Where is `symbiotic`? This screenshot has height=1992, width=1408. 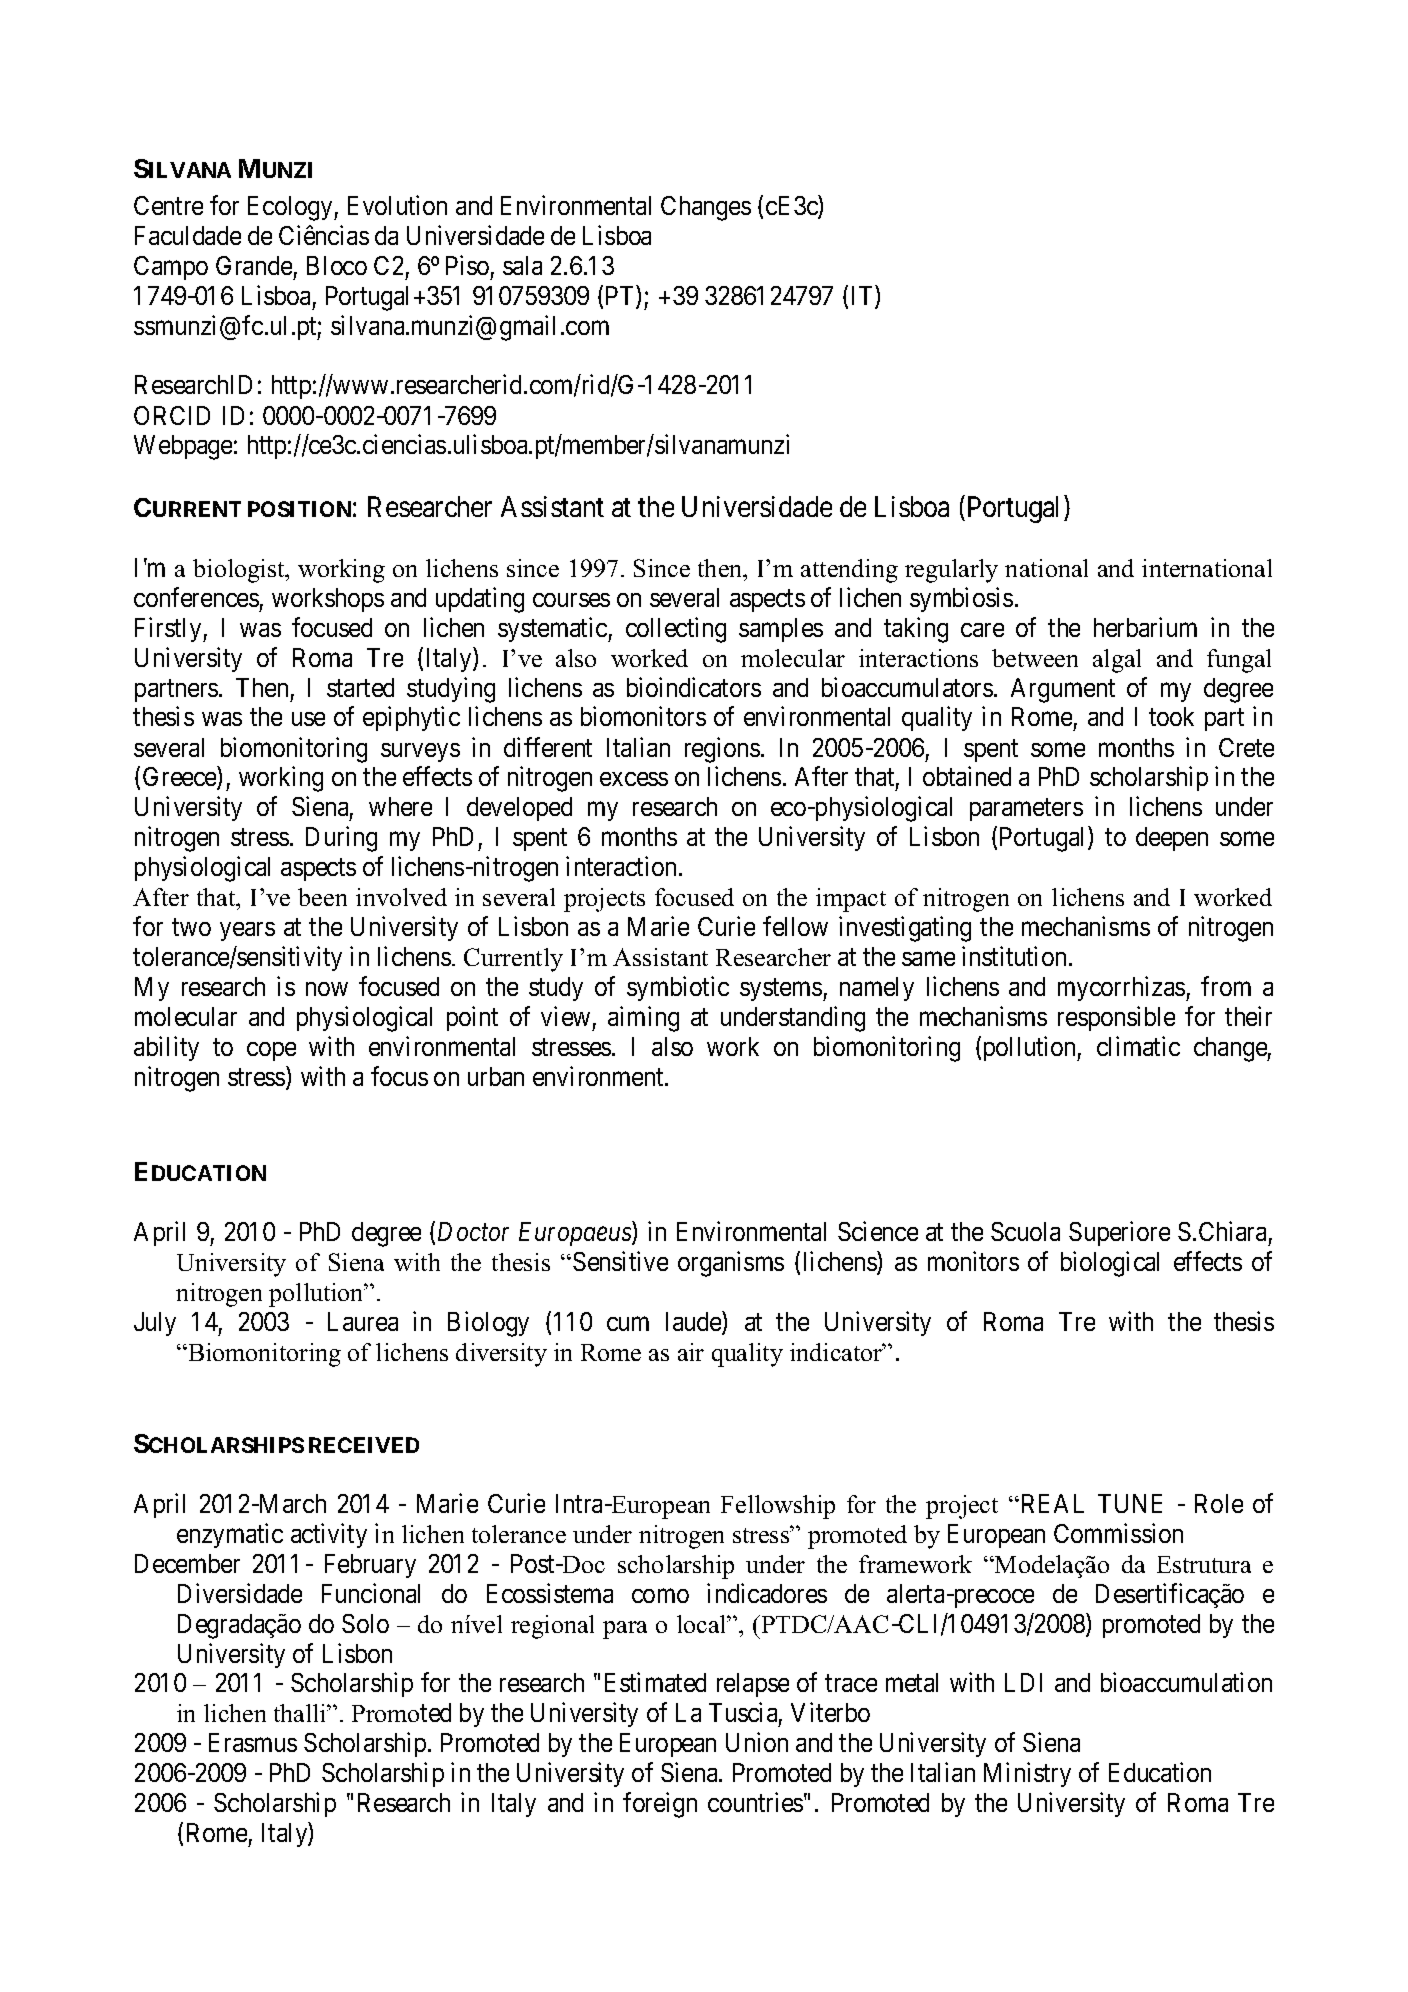
symbiotic is located at coordinates (678, 988).
